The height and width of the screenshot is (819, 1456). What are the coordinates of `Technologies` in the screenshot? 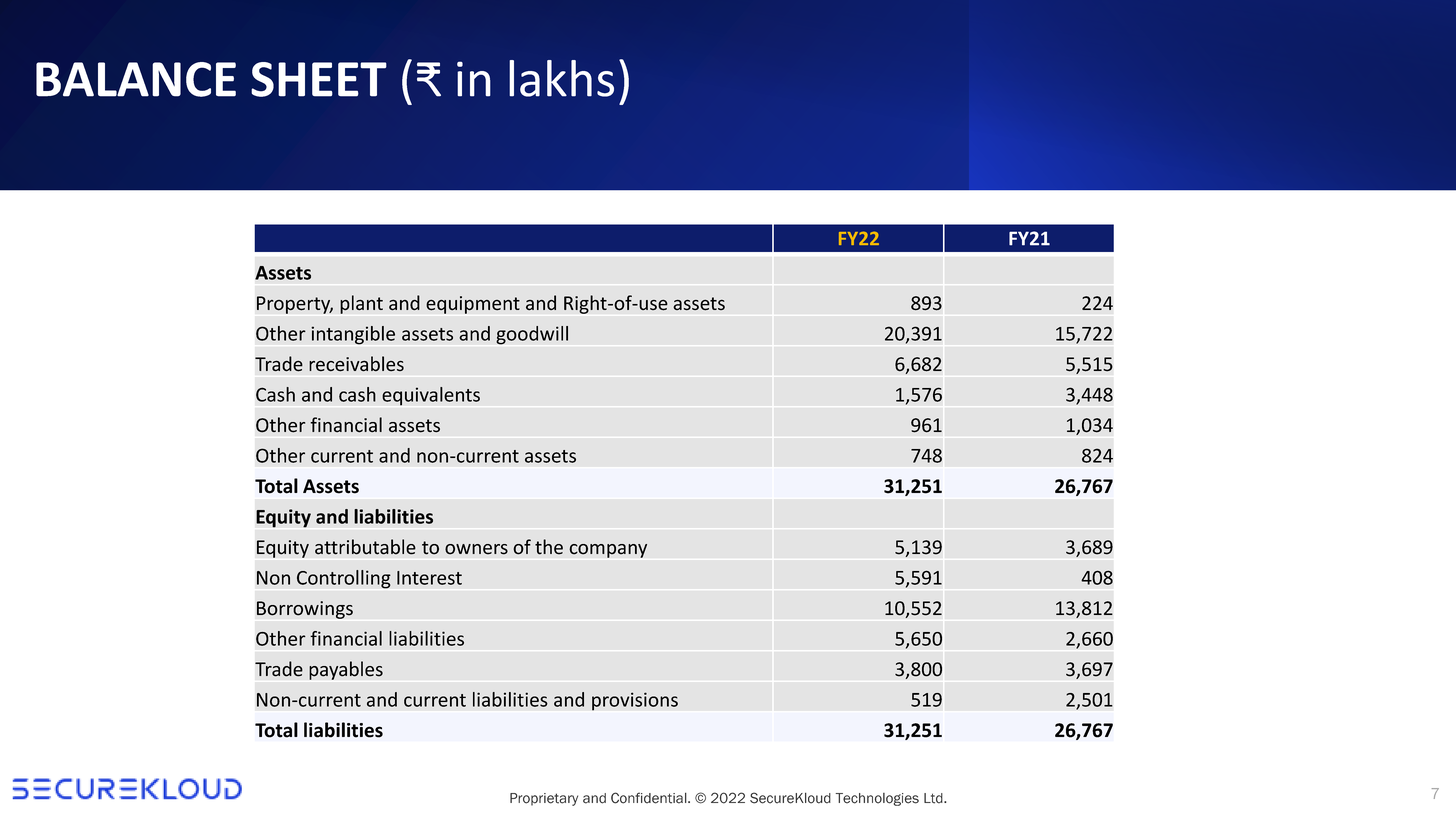 It's located at (877, 799).
